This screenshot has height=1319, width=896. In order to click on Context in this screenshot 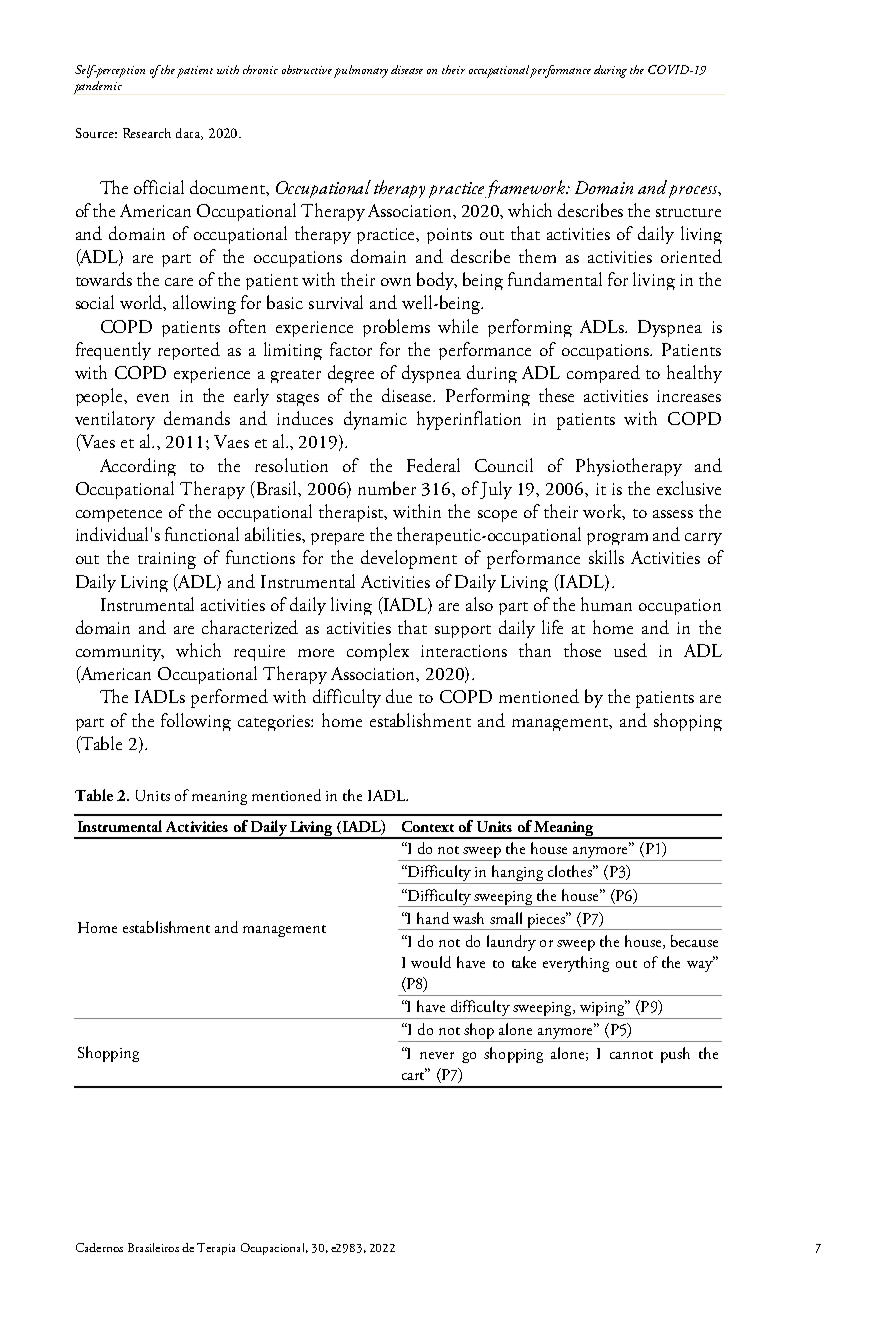, I will do `click(428, 826)`.
